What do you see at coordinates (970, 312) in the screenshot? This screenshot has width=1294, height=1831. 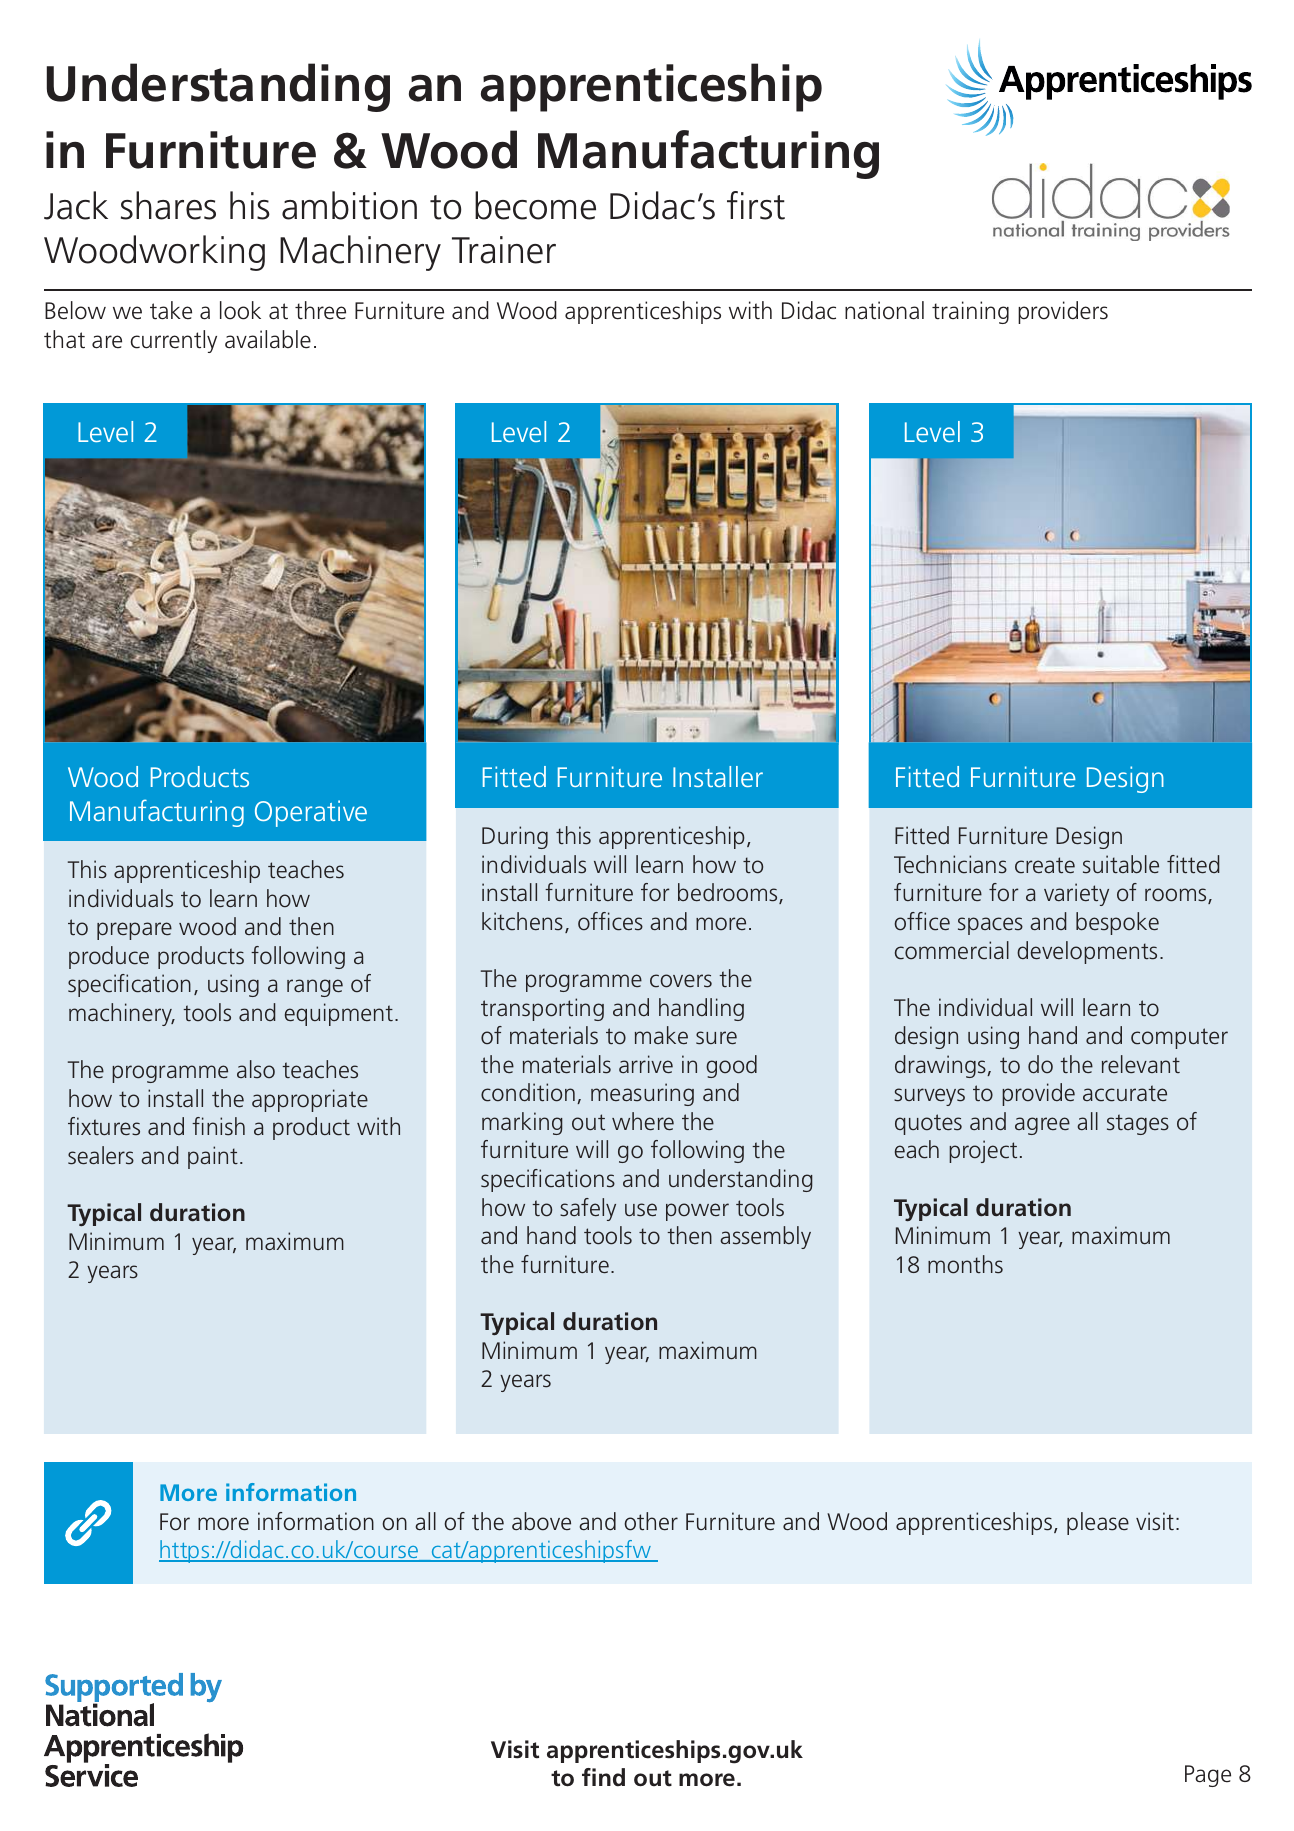 I see `training` at bounding box center [970, 312].
